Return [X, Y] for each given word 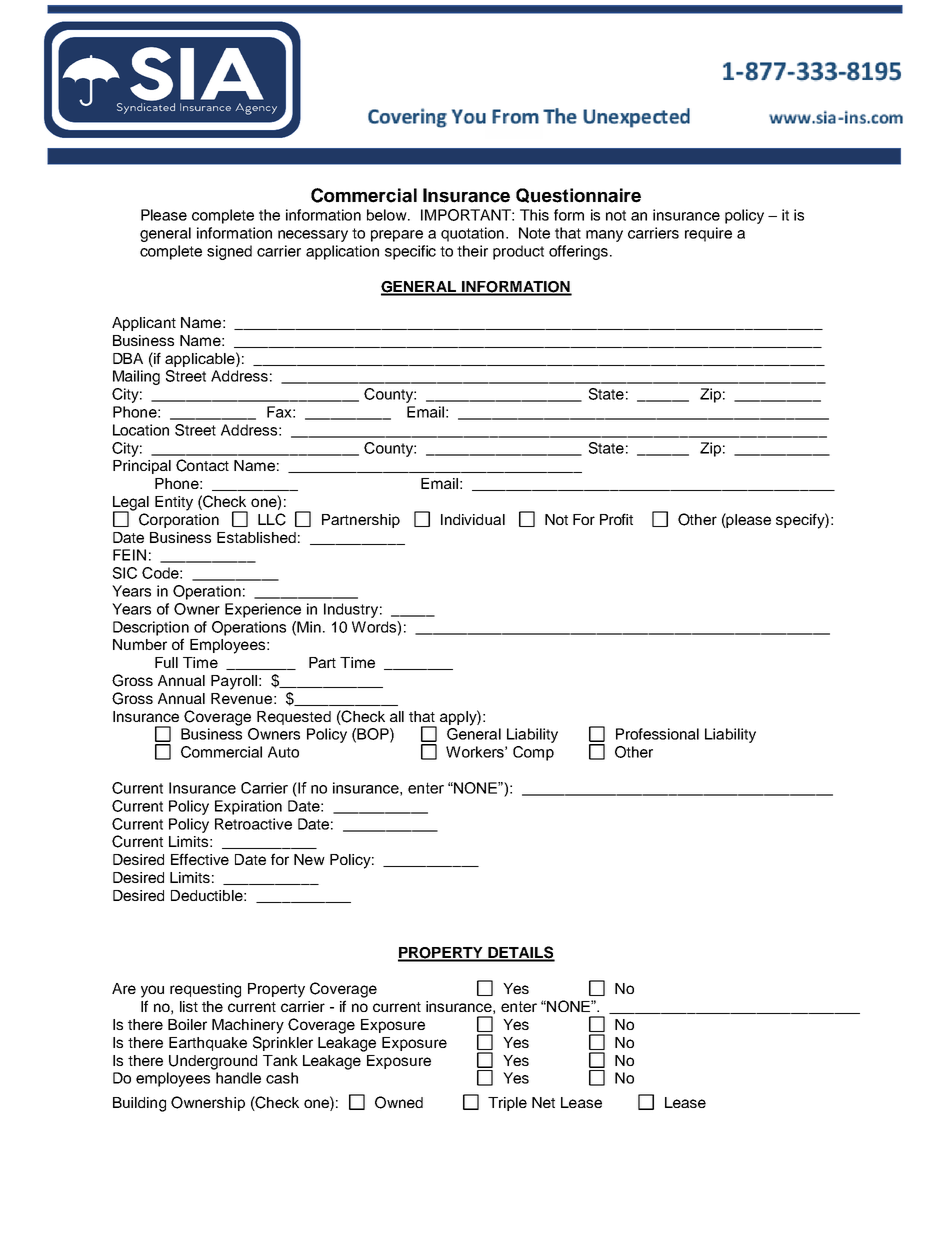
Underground [213, 1062]
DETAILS [521, 953]
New [309, 859]
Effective [200, 859]
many [604, 236]
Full [166, 662]
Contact [202, 465]
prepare [397, 236]
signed [229, 252]
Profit [616, 519]
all [397, 716]
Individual [473, 519]
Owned [399, 1102]
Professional [657, 734]
